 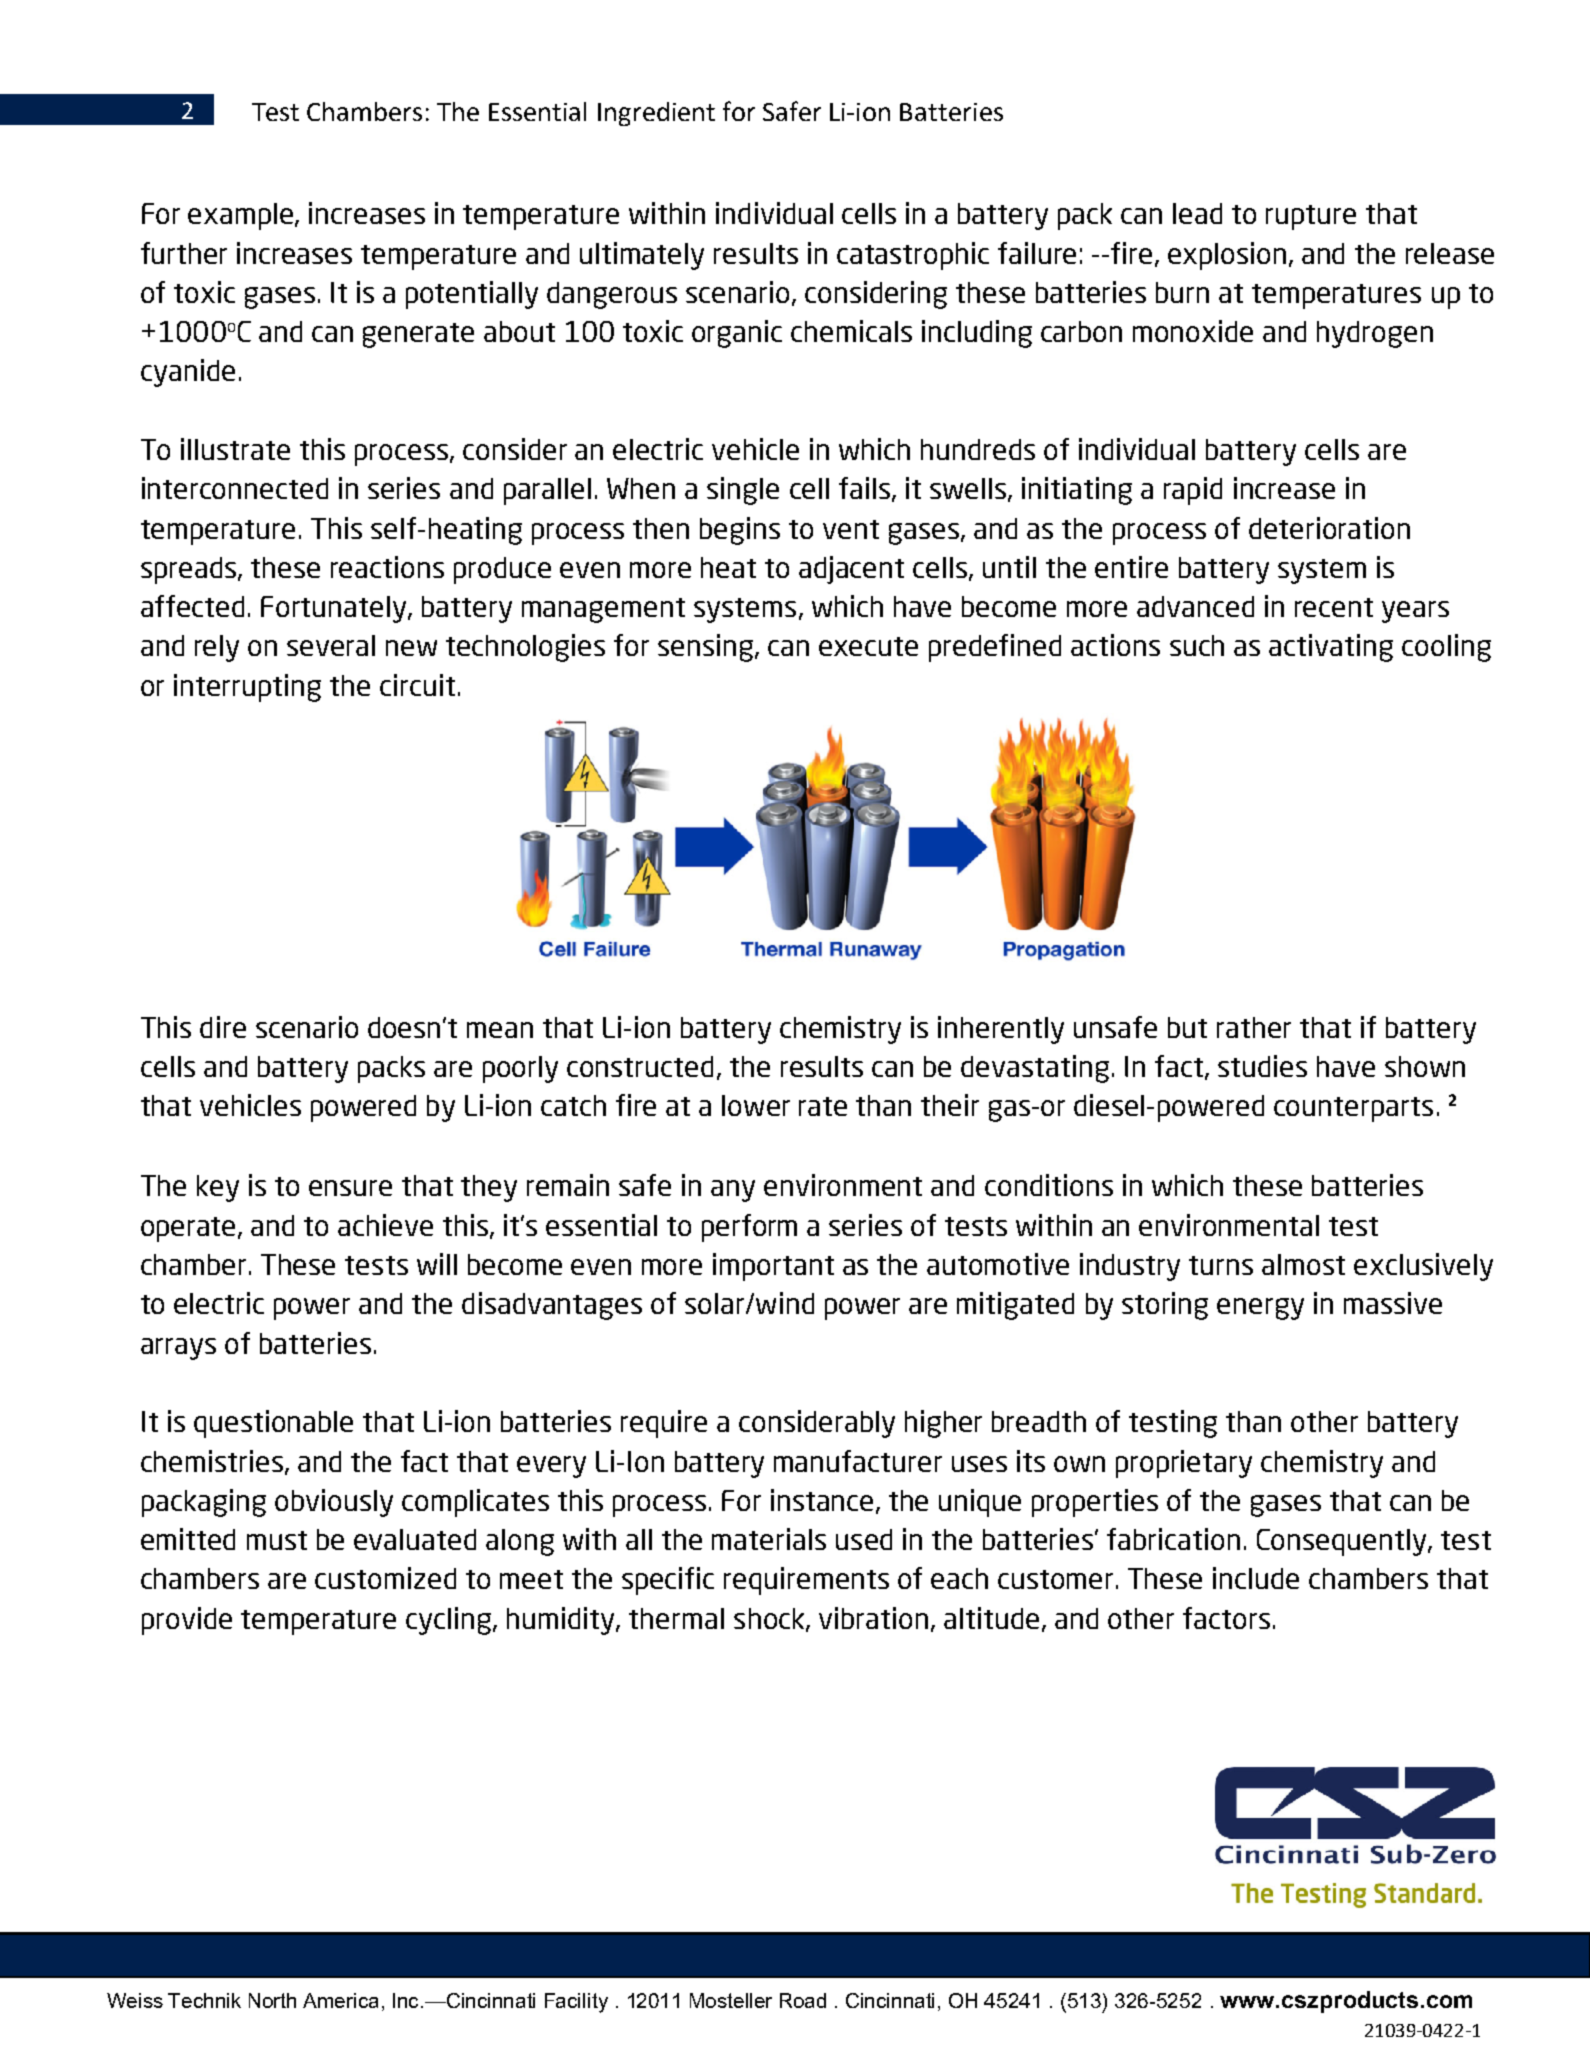 What do you see at coordinates (1260, 1309) in the document?
I see `energy` at bounding box center [1260, 1309].
